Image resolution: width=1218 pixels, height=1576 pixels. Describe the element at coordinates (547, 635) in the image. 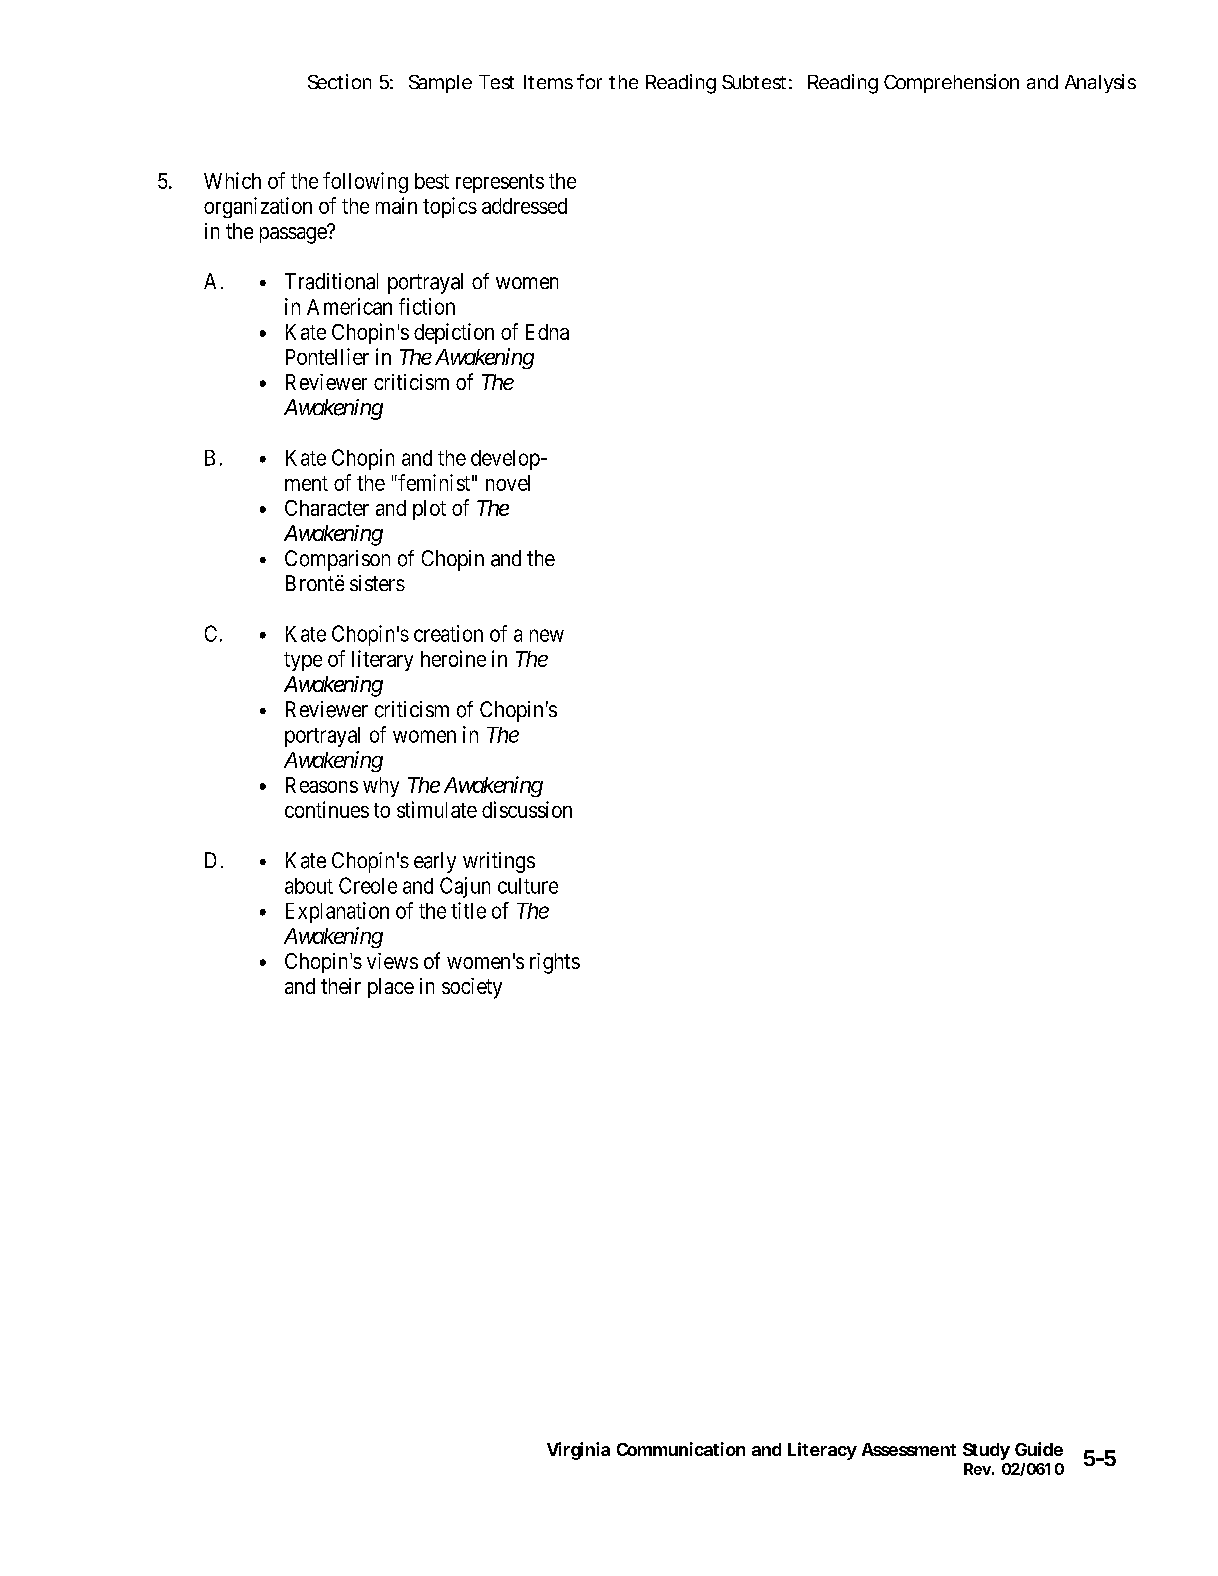

I see `new` at that location.
